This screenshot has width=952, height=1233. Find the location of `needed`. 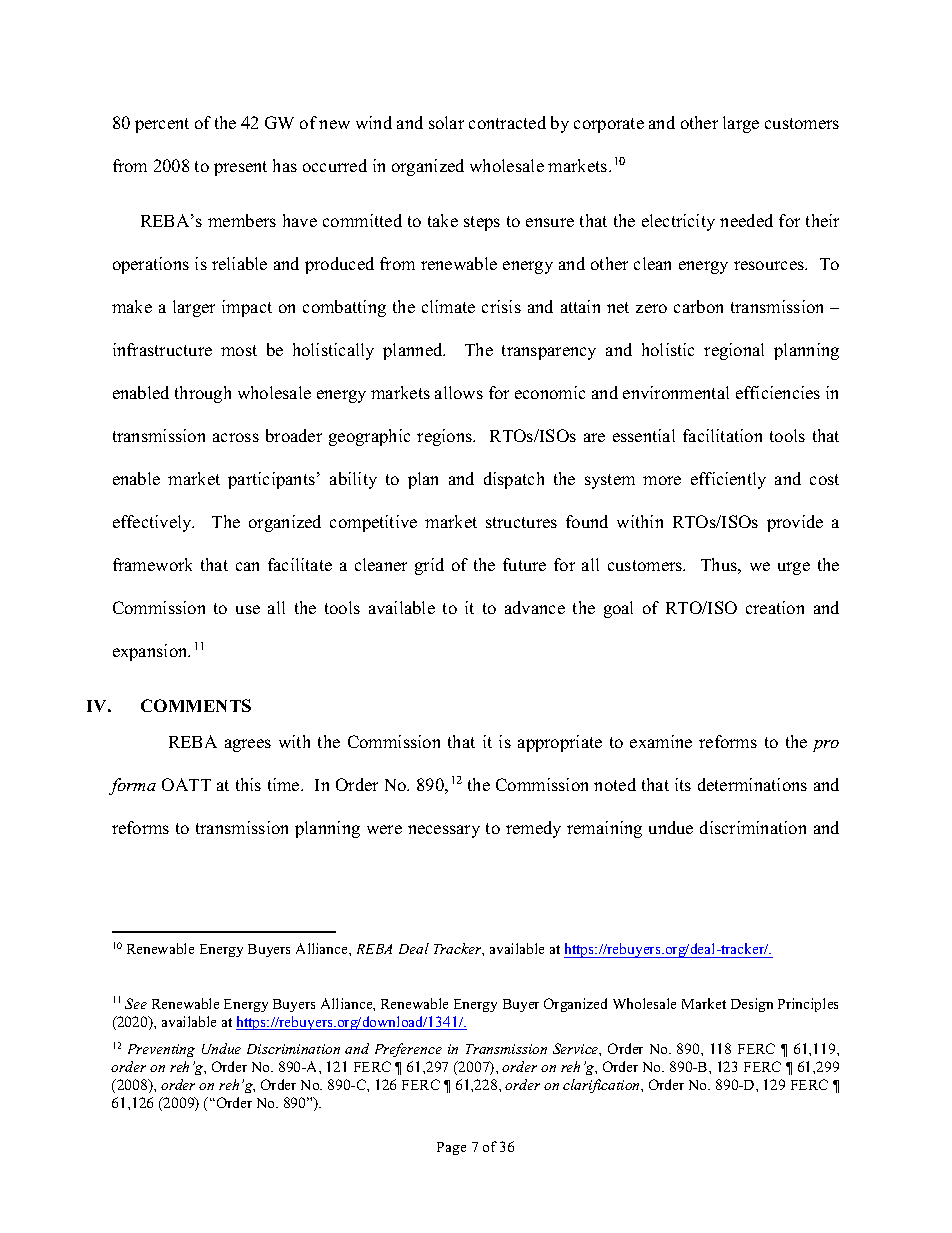

needed is located at coordinates (746, 220).
